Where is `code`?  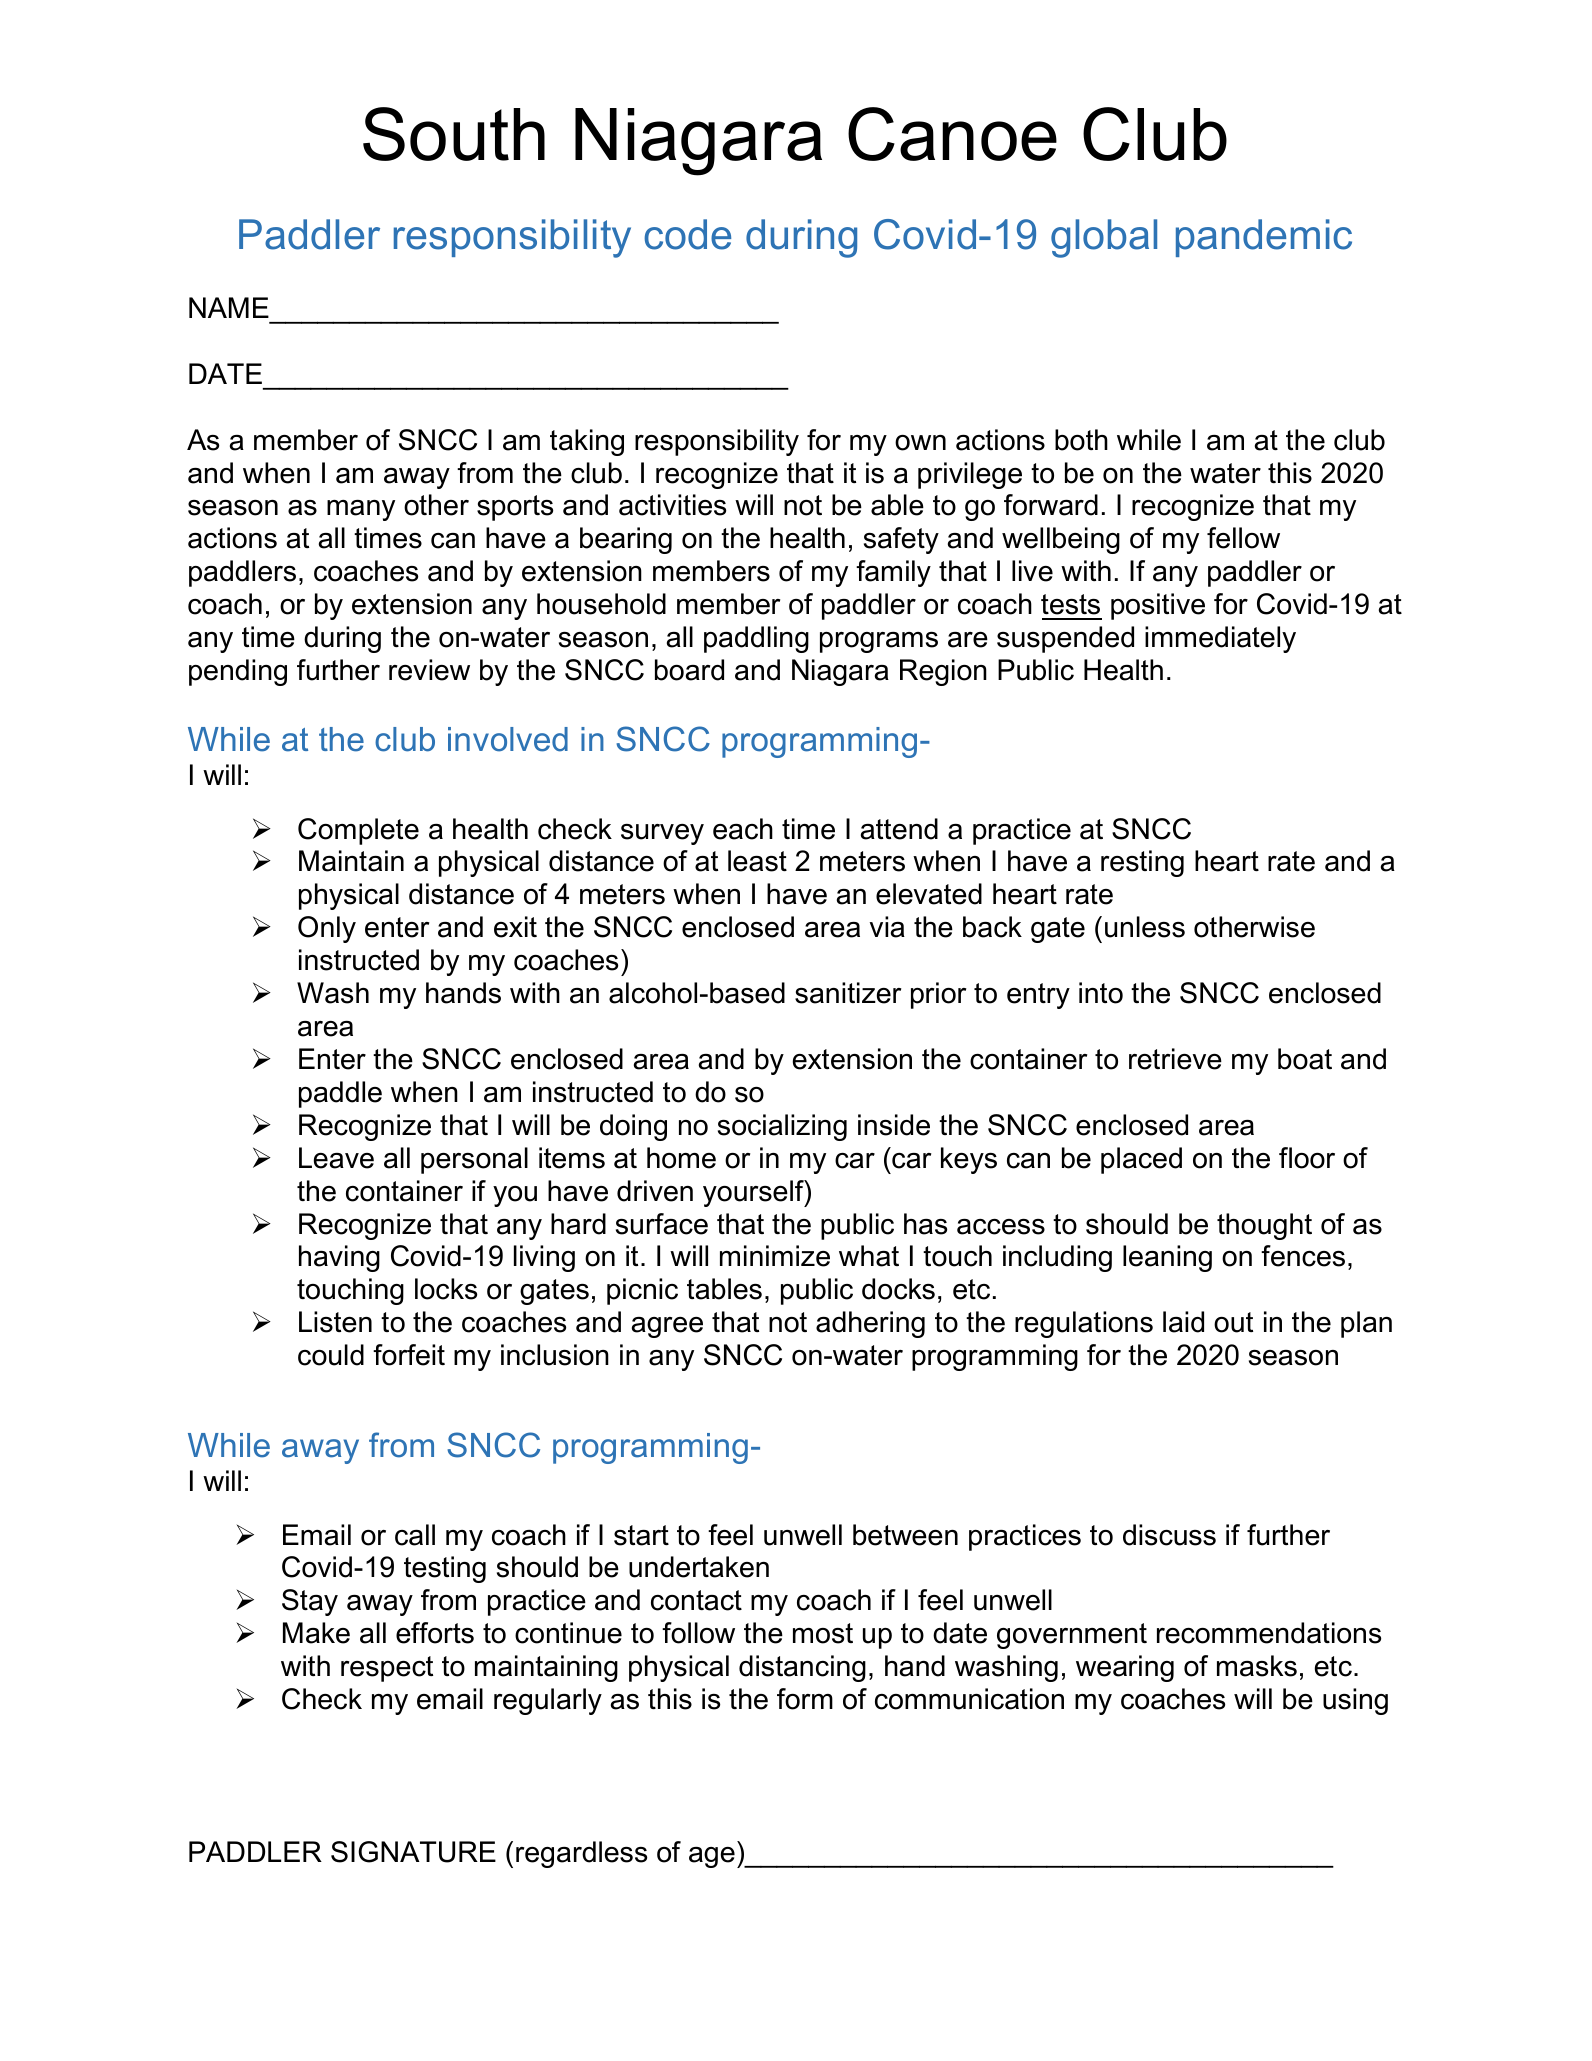 code is located at coordinates (687, 234).
